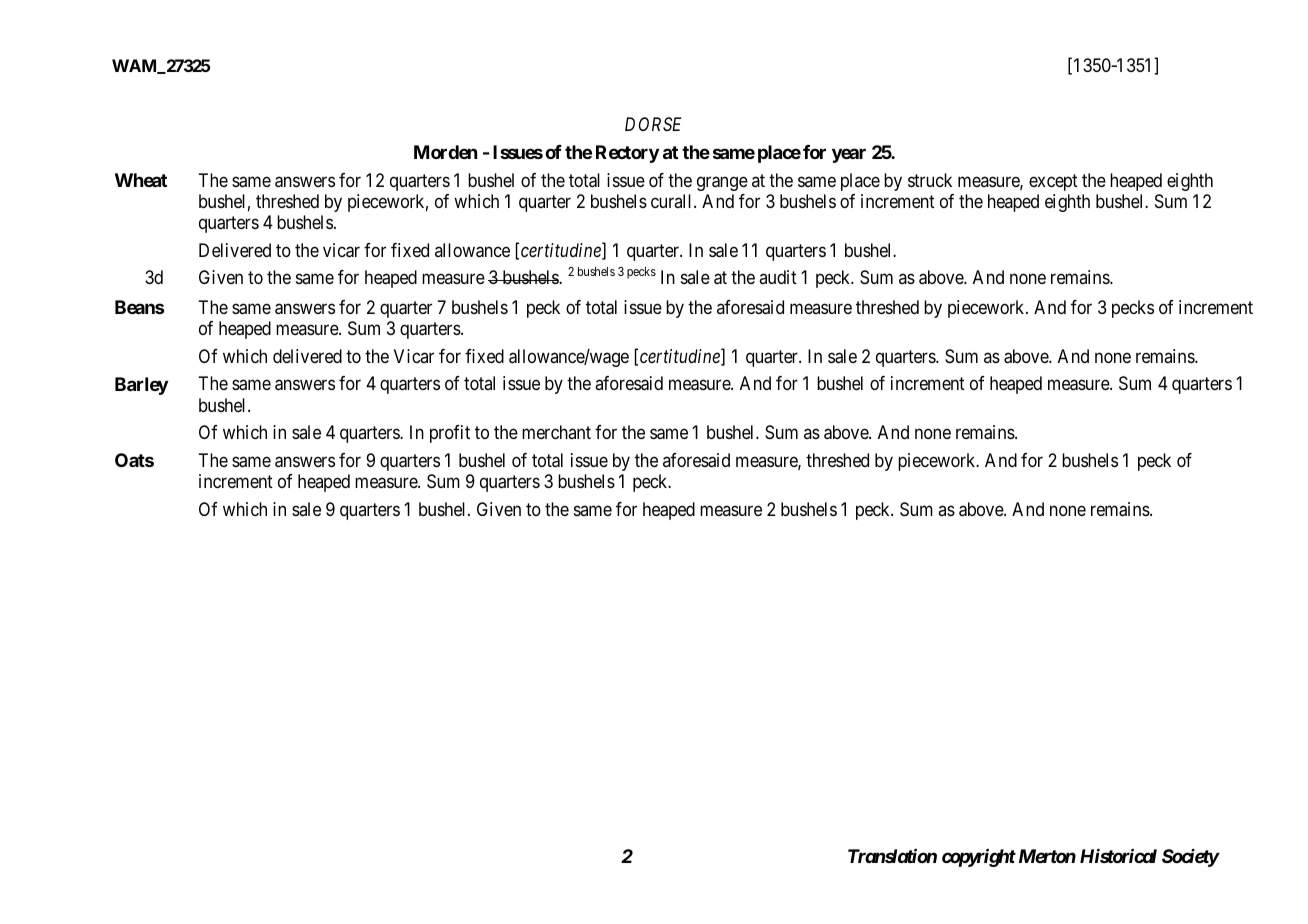 Image resolution: width=1308 pixels, height=924 pixels. What do you see at coordinates (556, 432) in the document?
I see `merchant` at bounding box center [556, 432].
